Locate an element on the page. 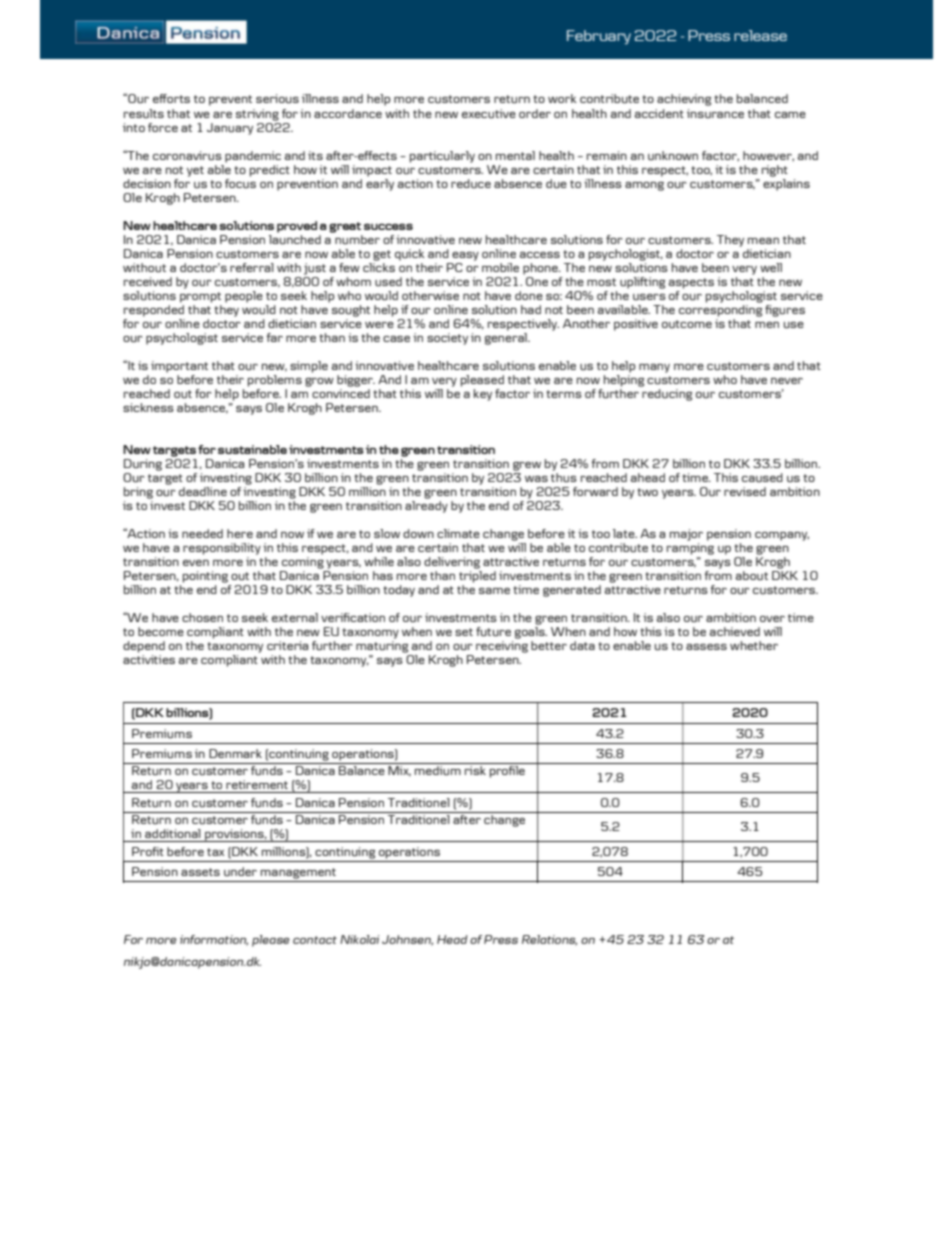 The height and width of the document is (1233, 952). already is located at coordinates (426, 505).
